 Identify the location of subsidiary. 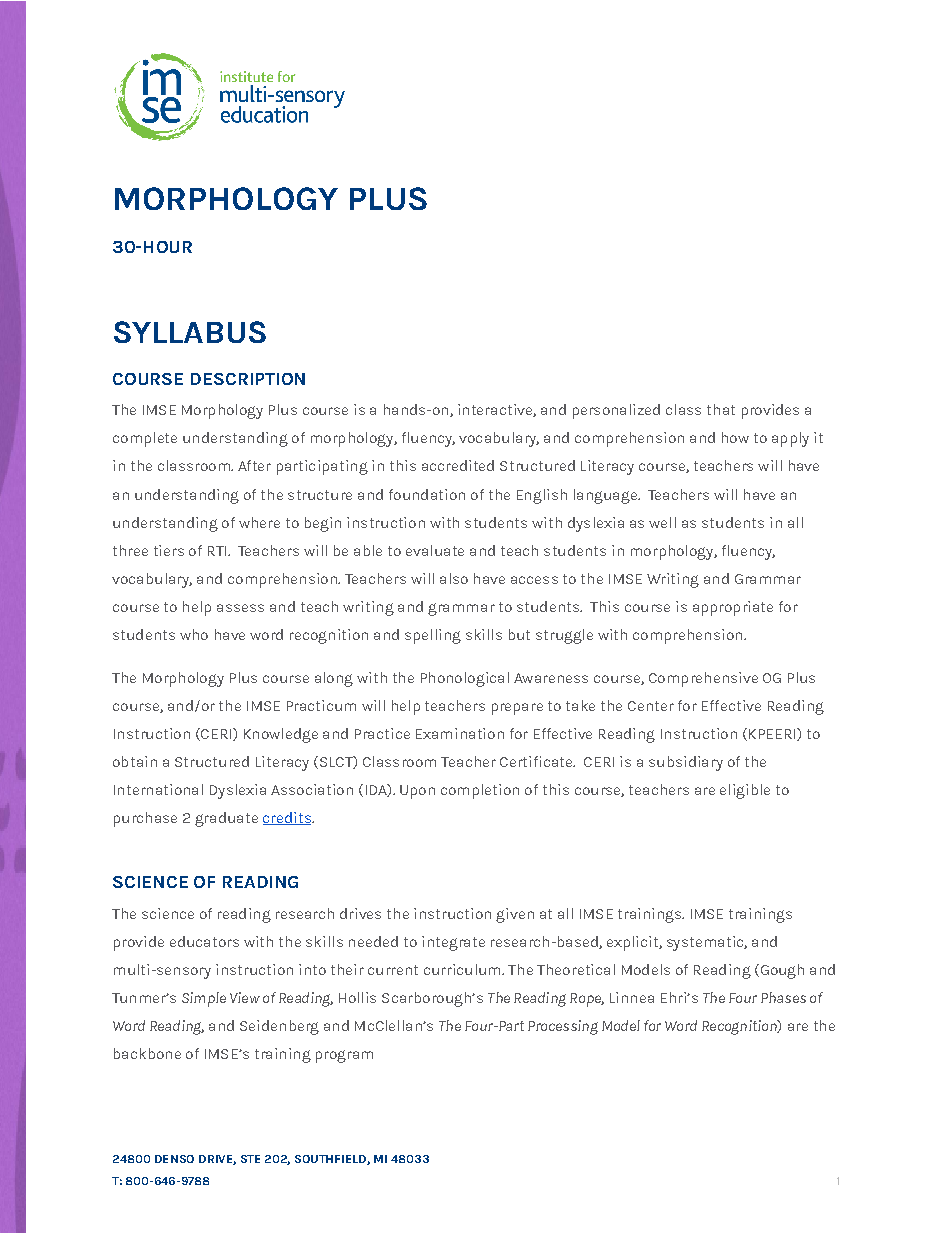
(686, 763).
